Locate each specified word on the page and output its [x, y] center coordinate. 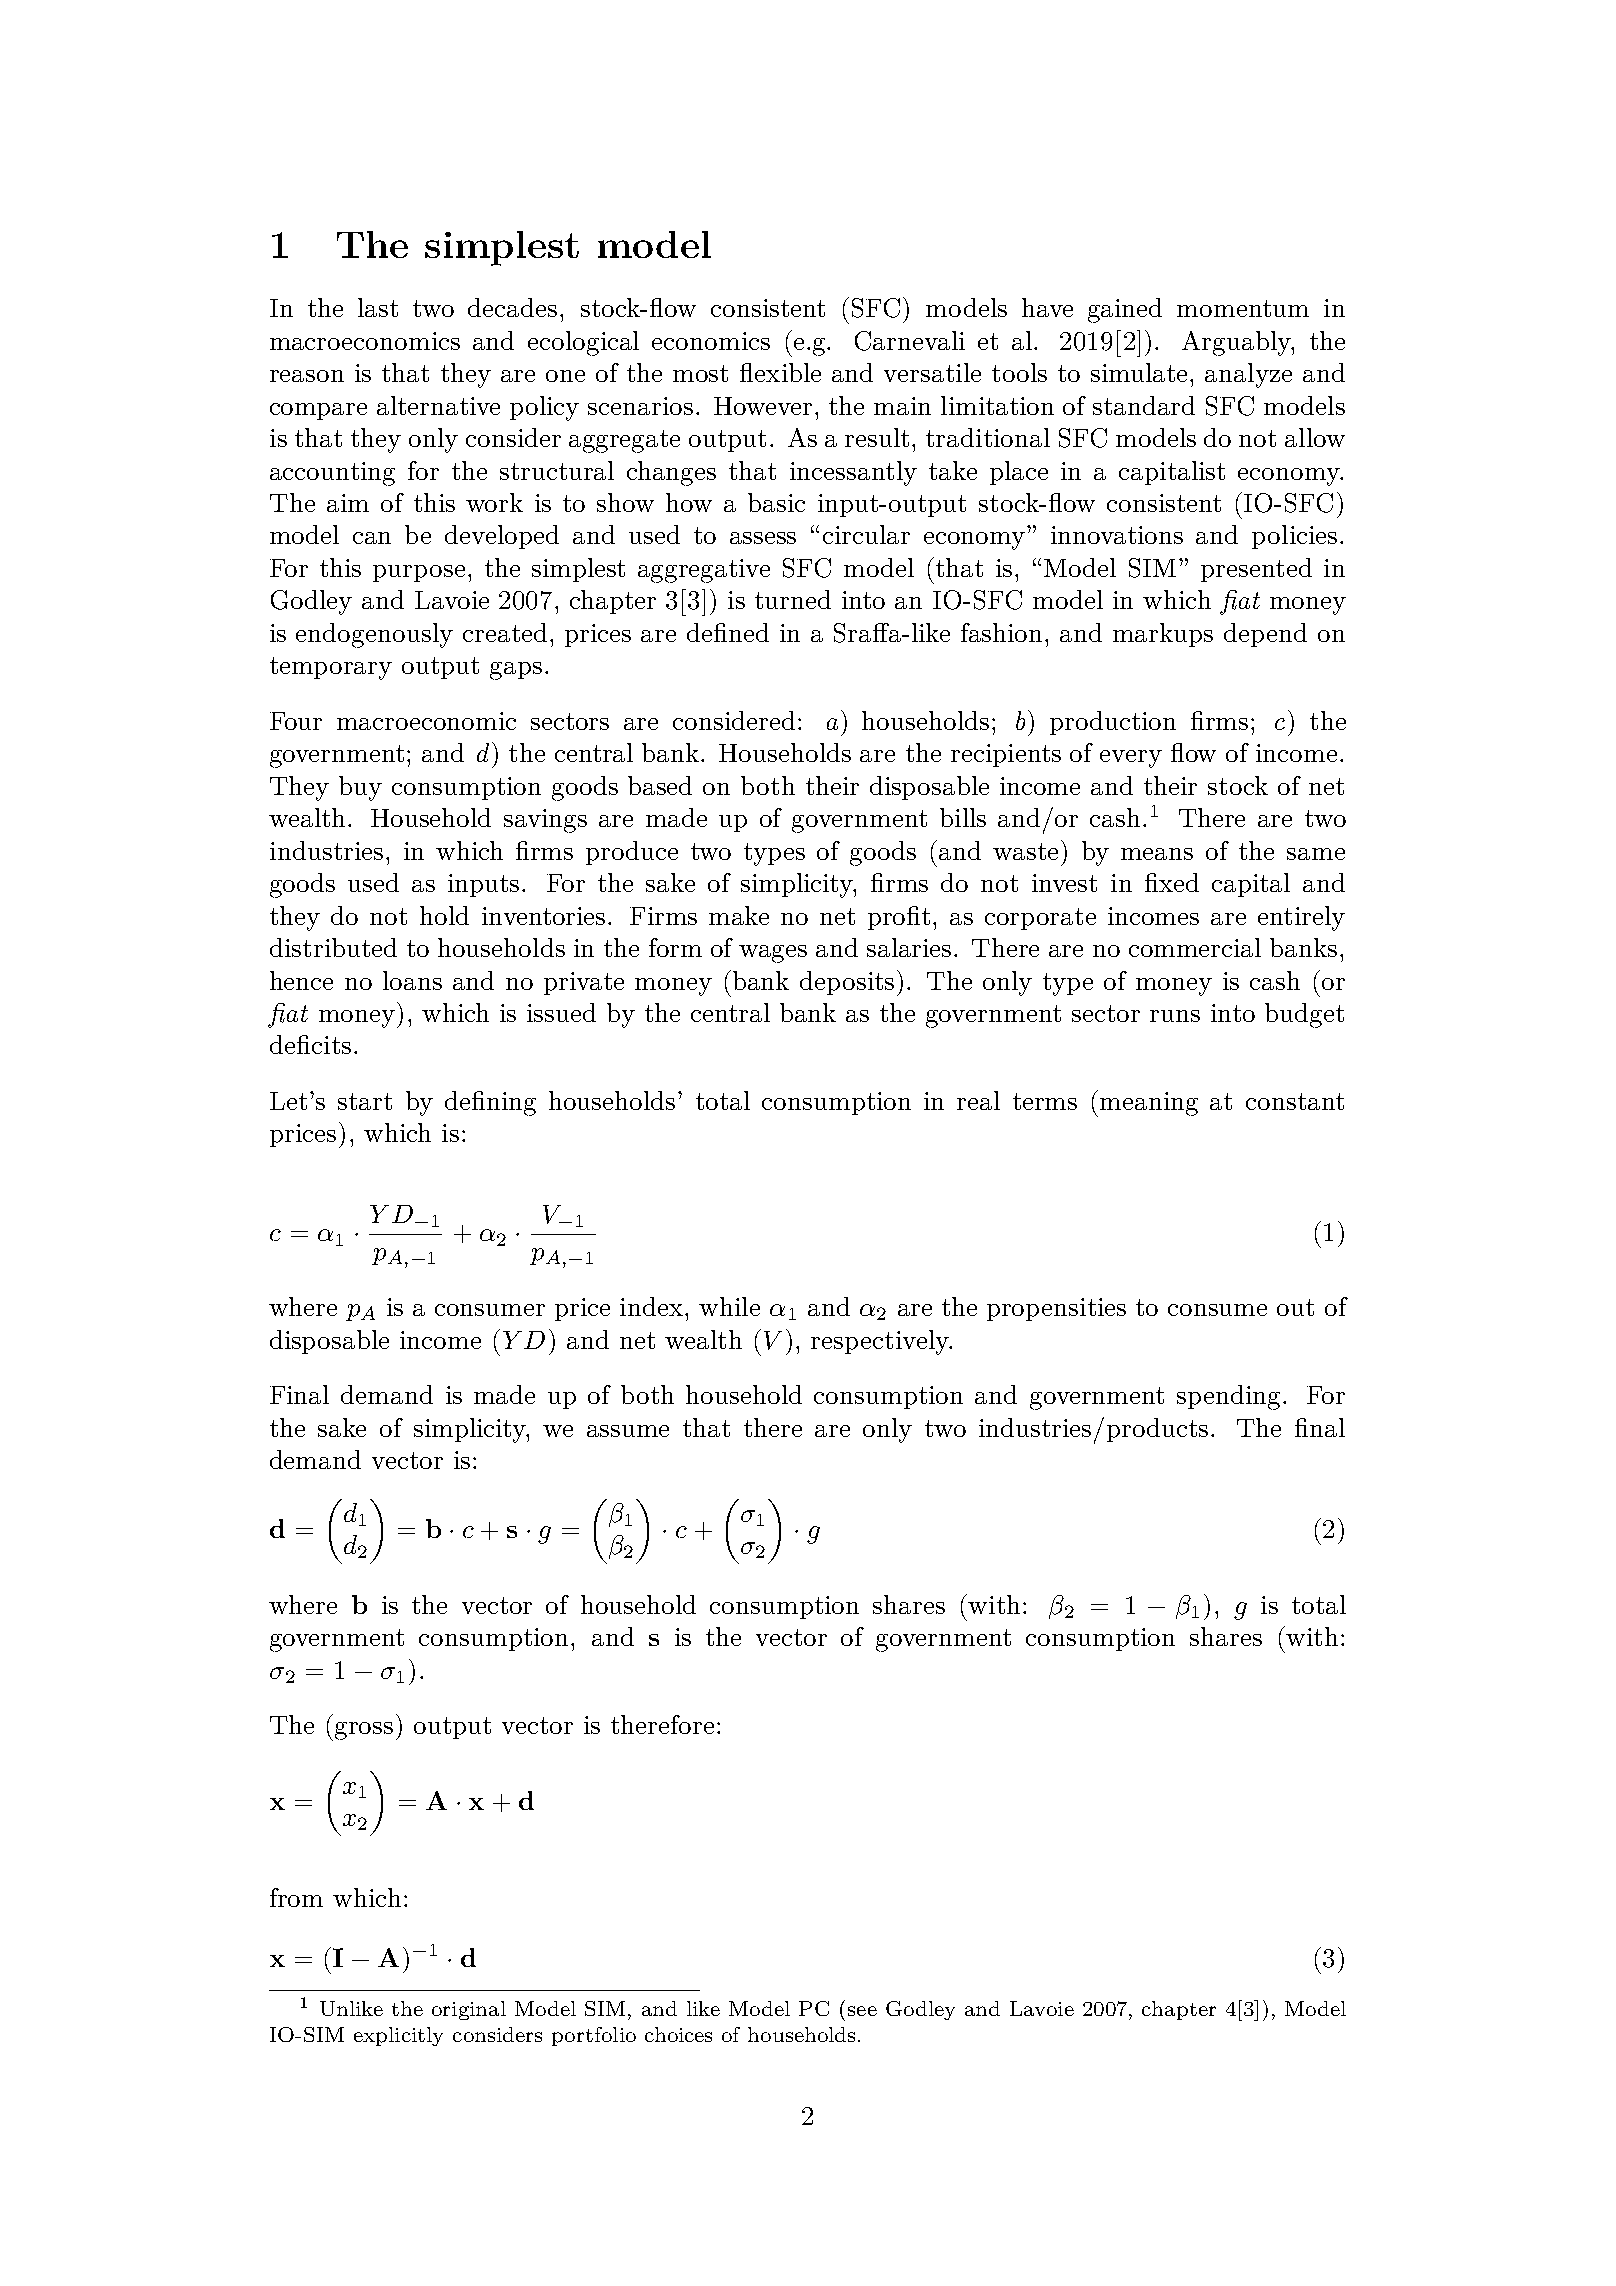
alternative [438, 405]
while [729, 1306]
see [862, 2011]
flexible [780, 372]
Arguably [1237, 343]
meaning [1149, 1104]
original [469, 2010]
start [365, 1101]
